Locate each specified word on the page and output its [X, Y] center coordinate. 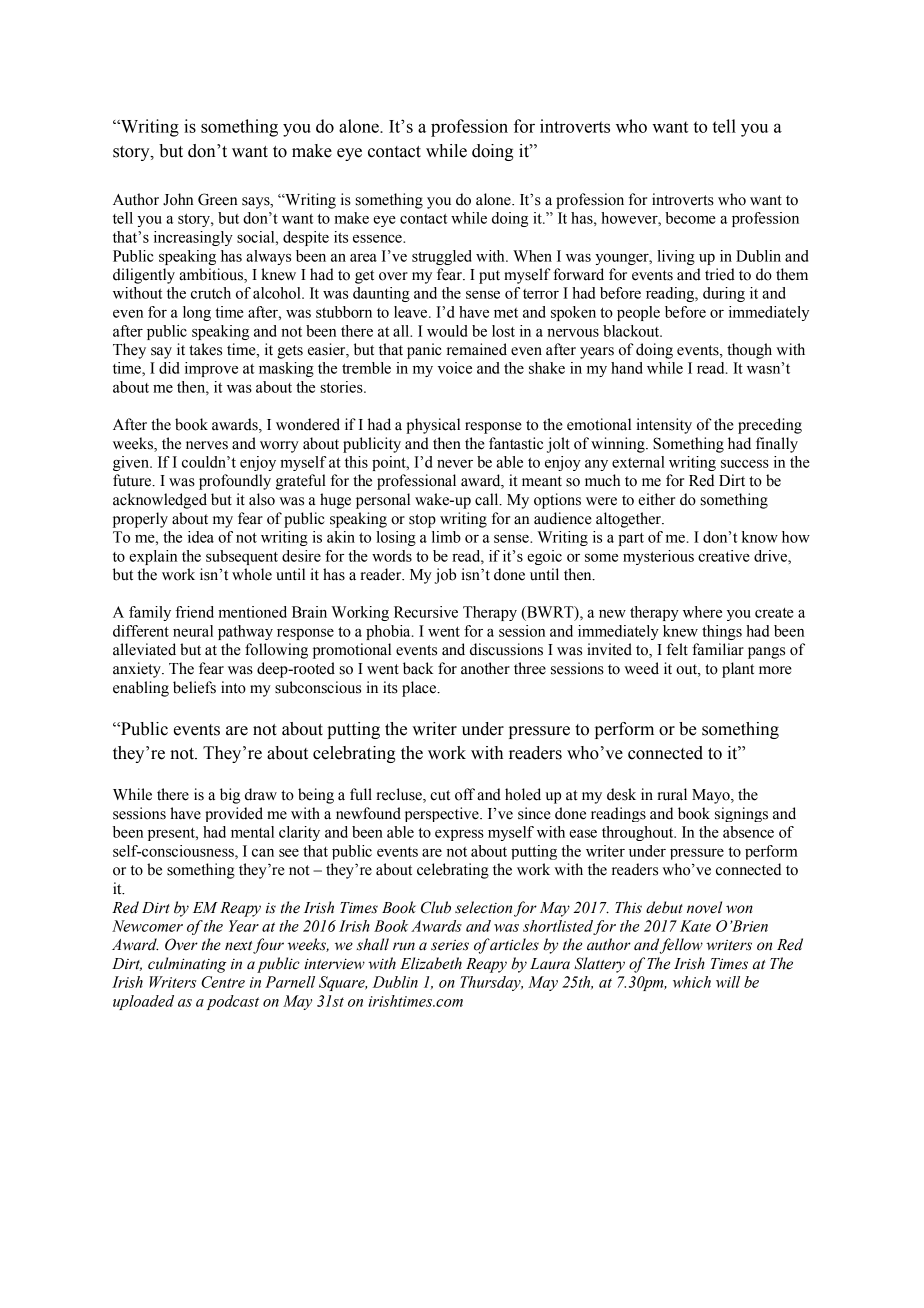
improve [211, 369]
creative [724, 556]
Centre [223, 982]
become [690, 218]
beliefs [194, 687]
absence [748, 832]
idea [201, 537]
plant [738, 670]
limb [446, 537]
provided [234, 814]
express [459, 835]
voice [455, 368]
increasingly [193, 238]
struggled [442, 257]
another [485, 668]
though [749, 351]
